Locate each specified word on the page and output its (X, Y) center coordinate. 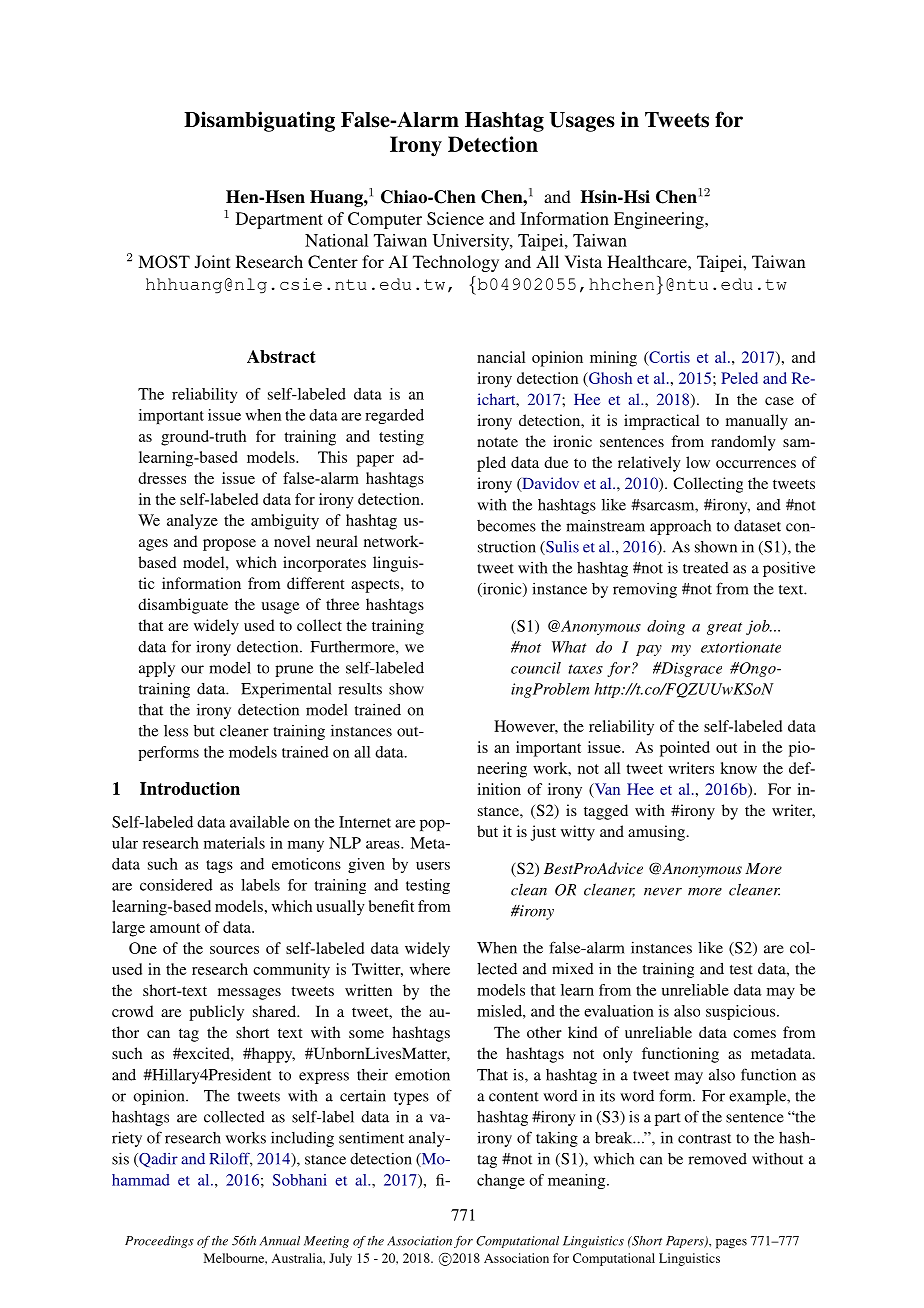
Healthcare (648, 261)
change (501, 1181)
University (472, 242)
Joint (212, 262)
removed (717, 1159)
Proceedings (159, 1242)
